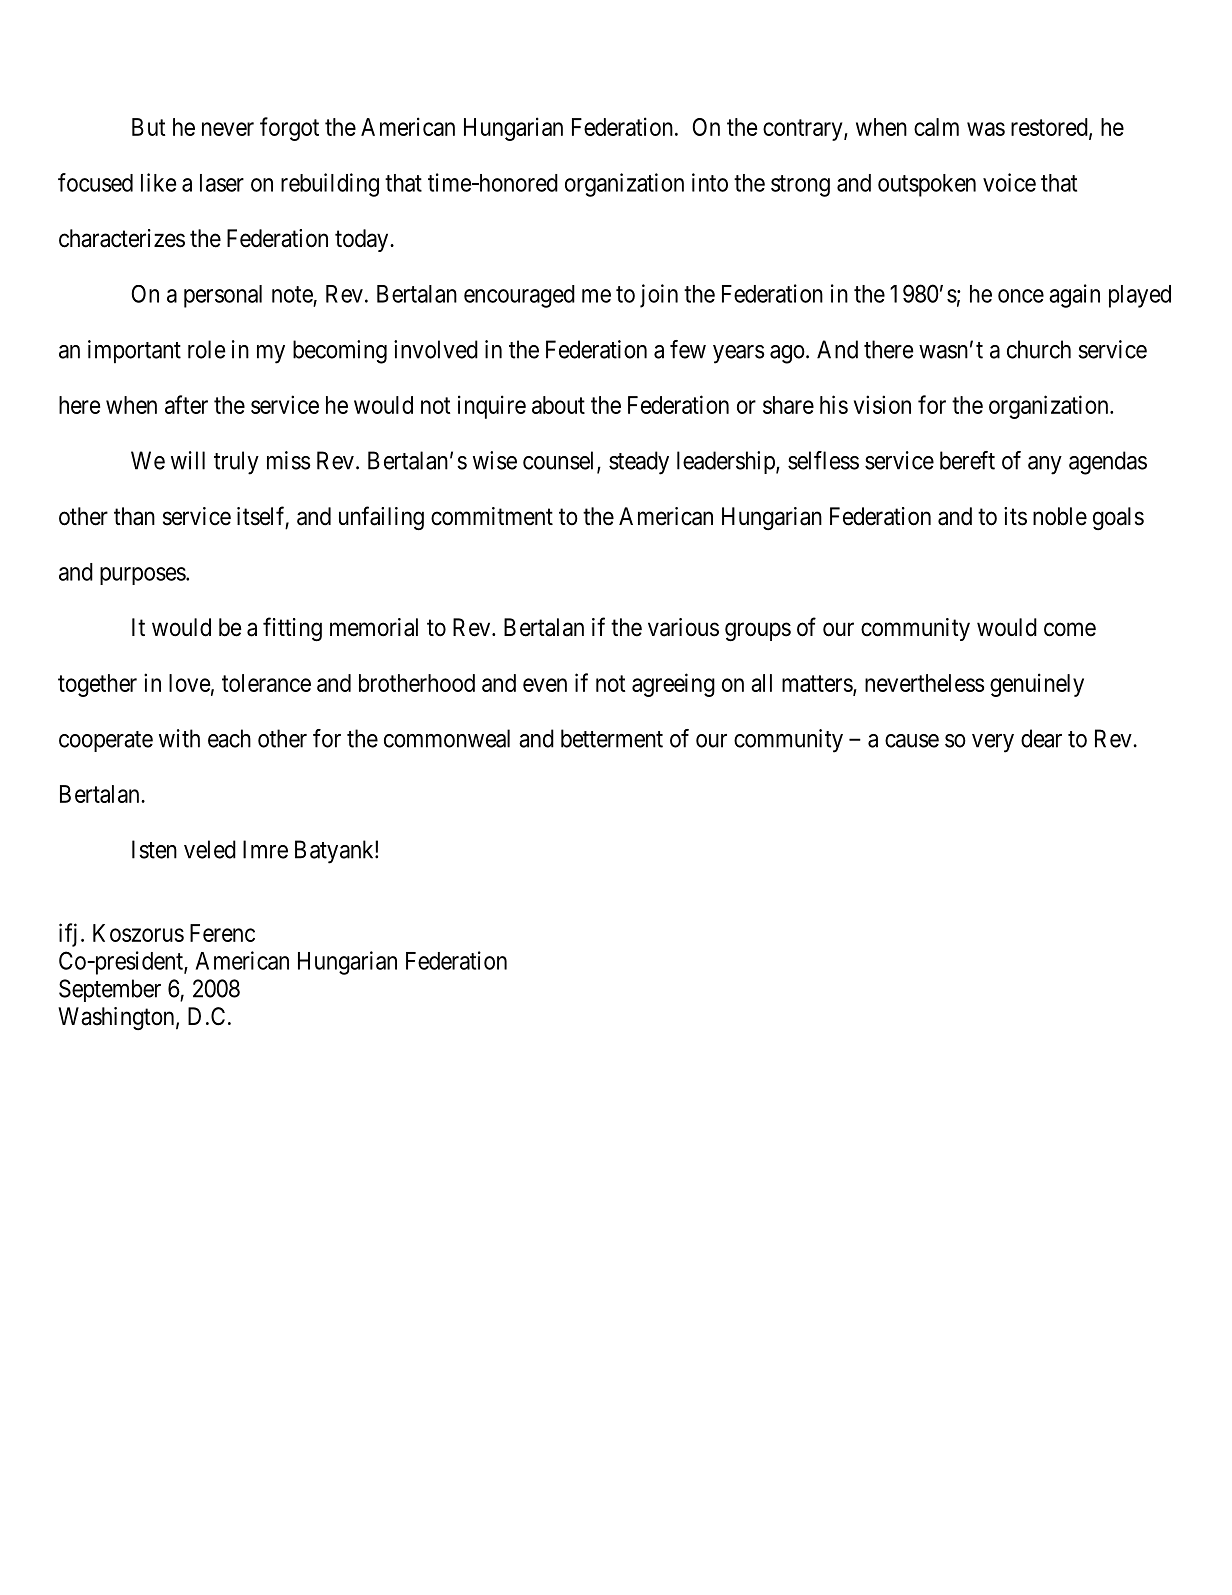 The height and width of the page is (1595, 1232). Describe the element at coordinates (229, 738) in the page. I see `each` at that location.
